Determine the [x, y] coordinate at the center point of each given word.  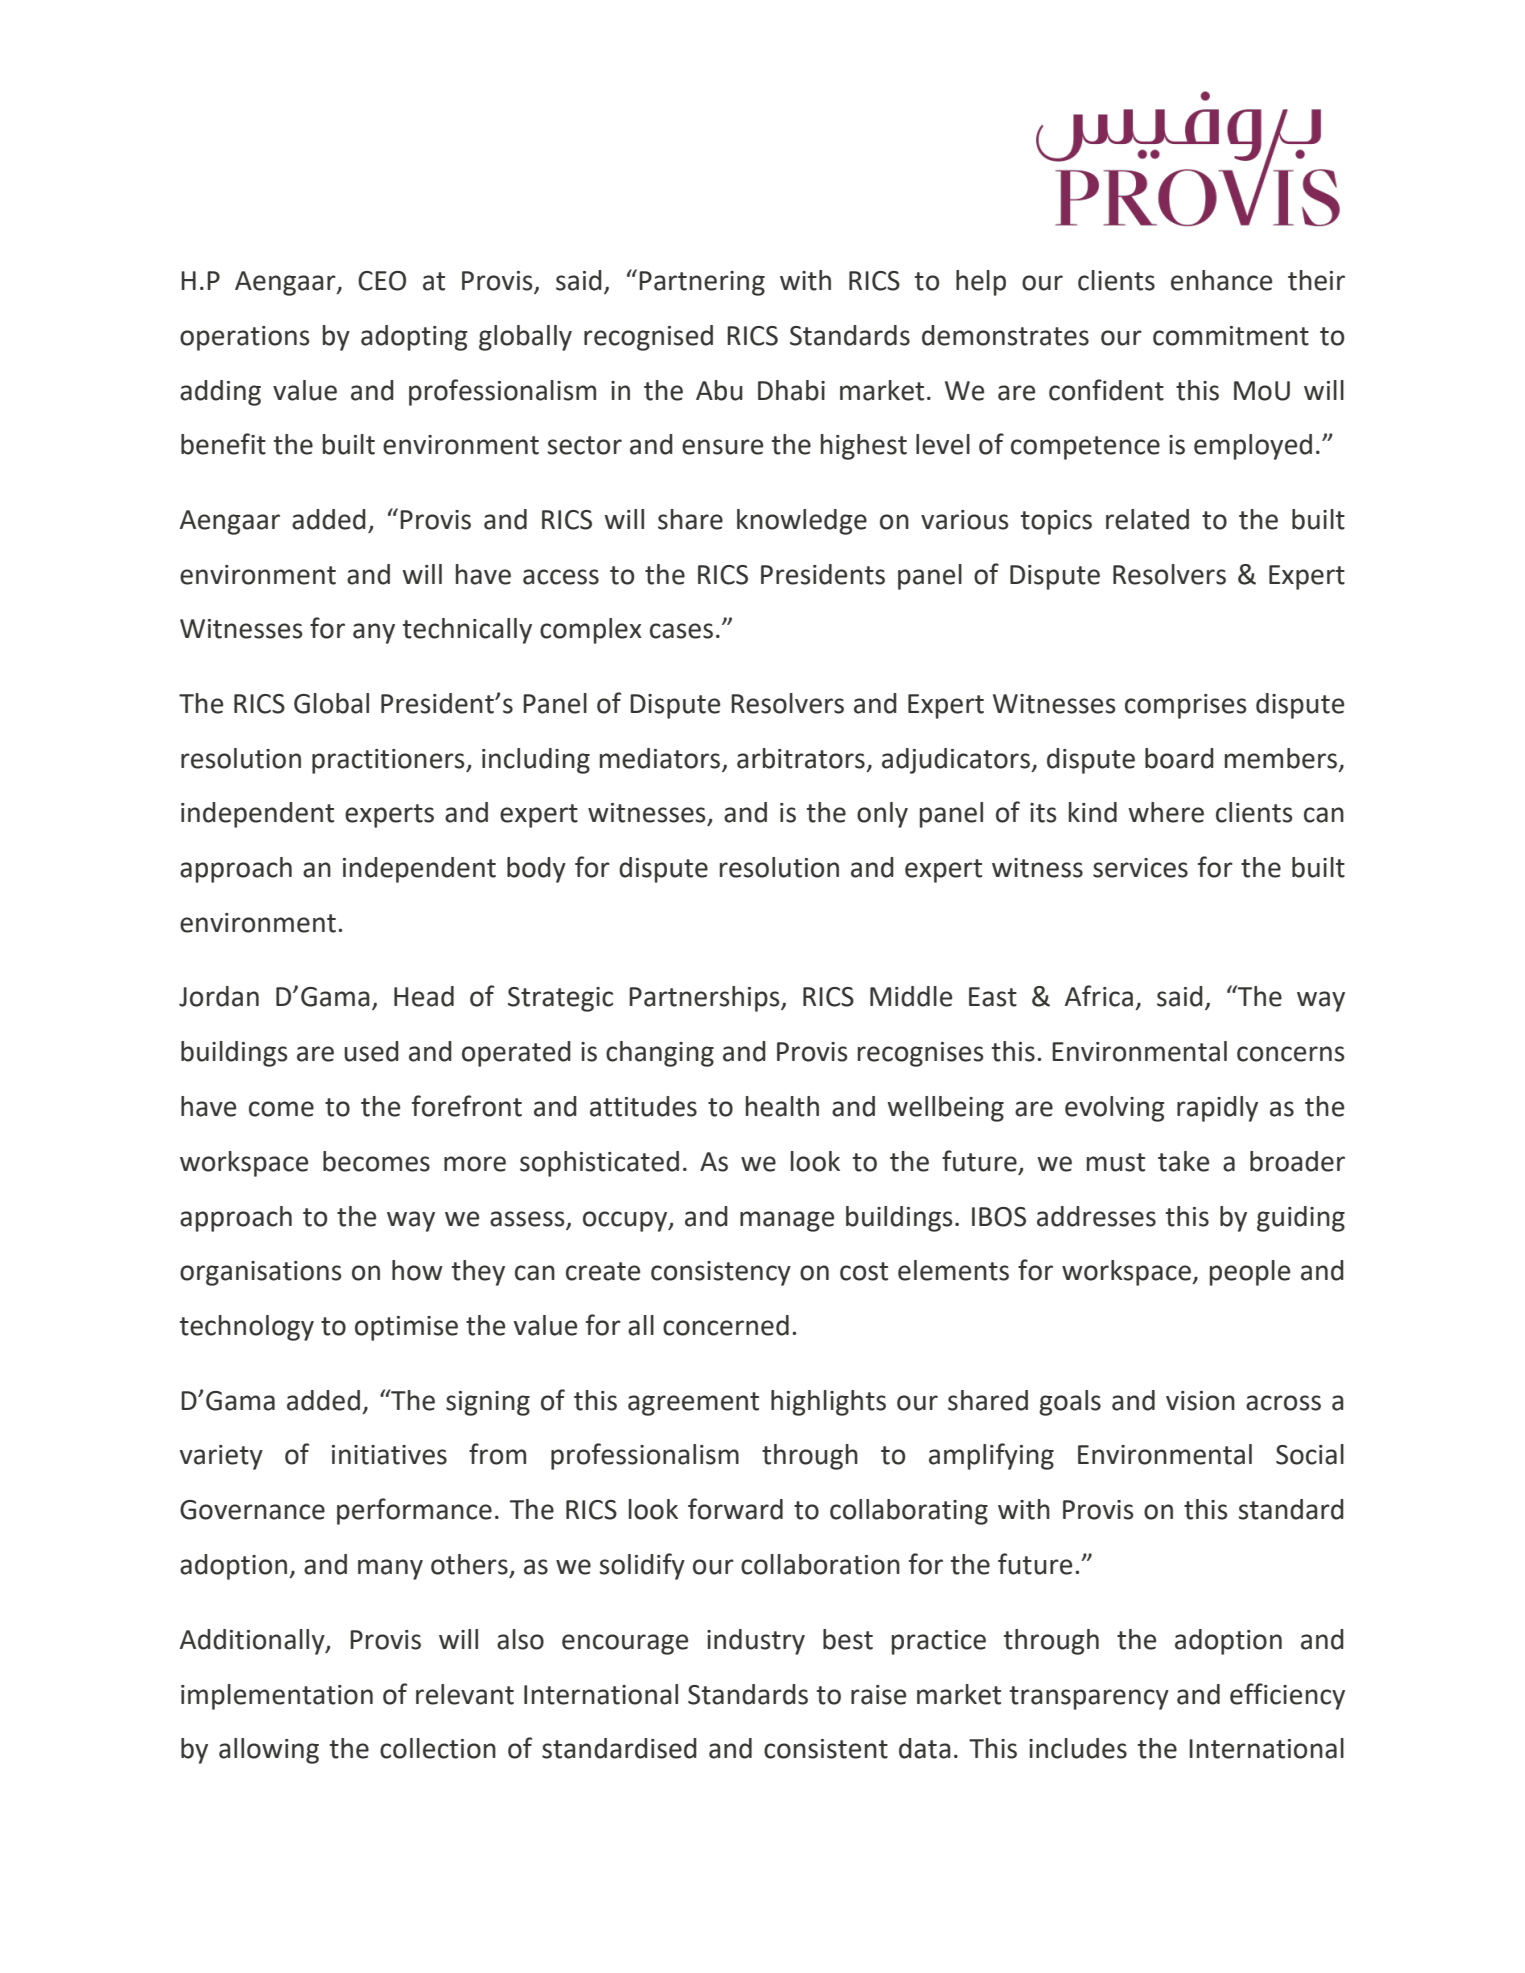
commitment [1231, 336]
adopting [414, 338]
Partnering [702, 283]
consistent [826, 1749]
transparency [1089, 1698]
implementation [277, 1697]
